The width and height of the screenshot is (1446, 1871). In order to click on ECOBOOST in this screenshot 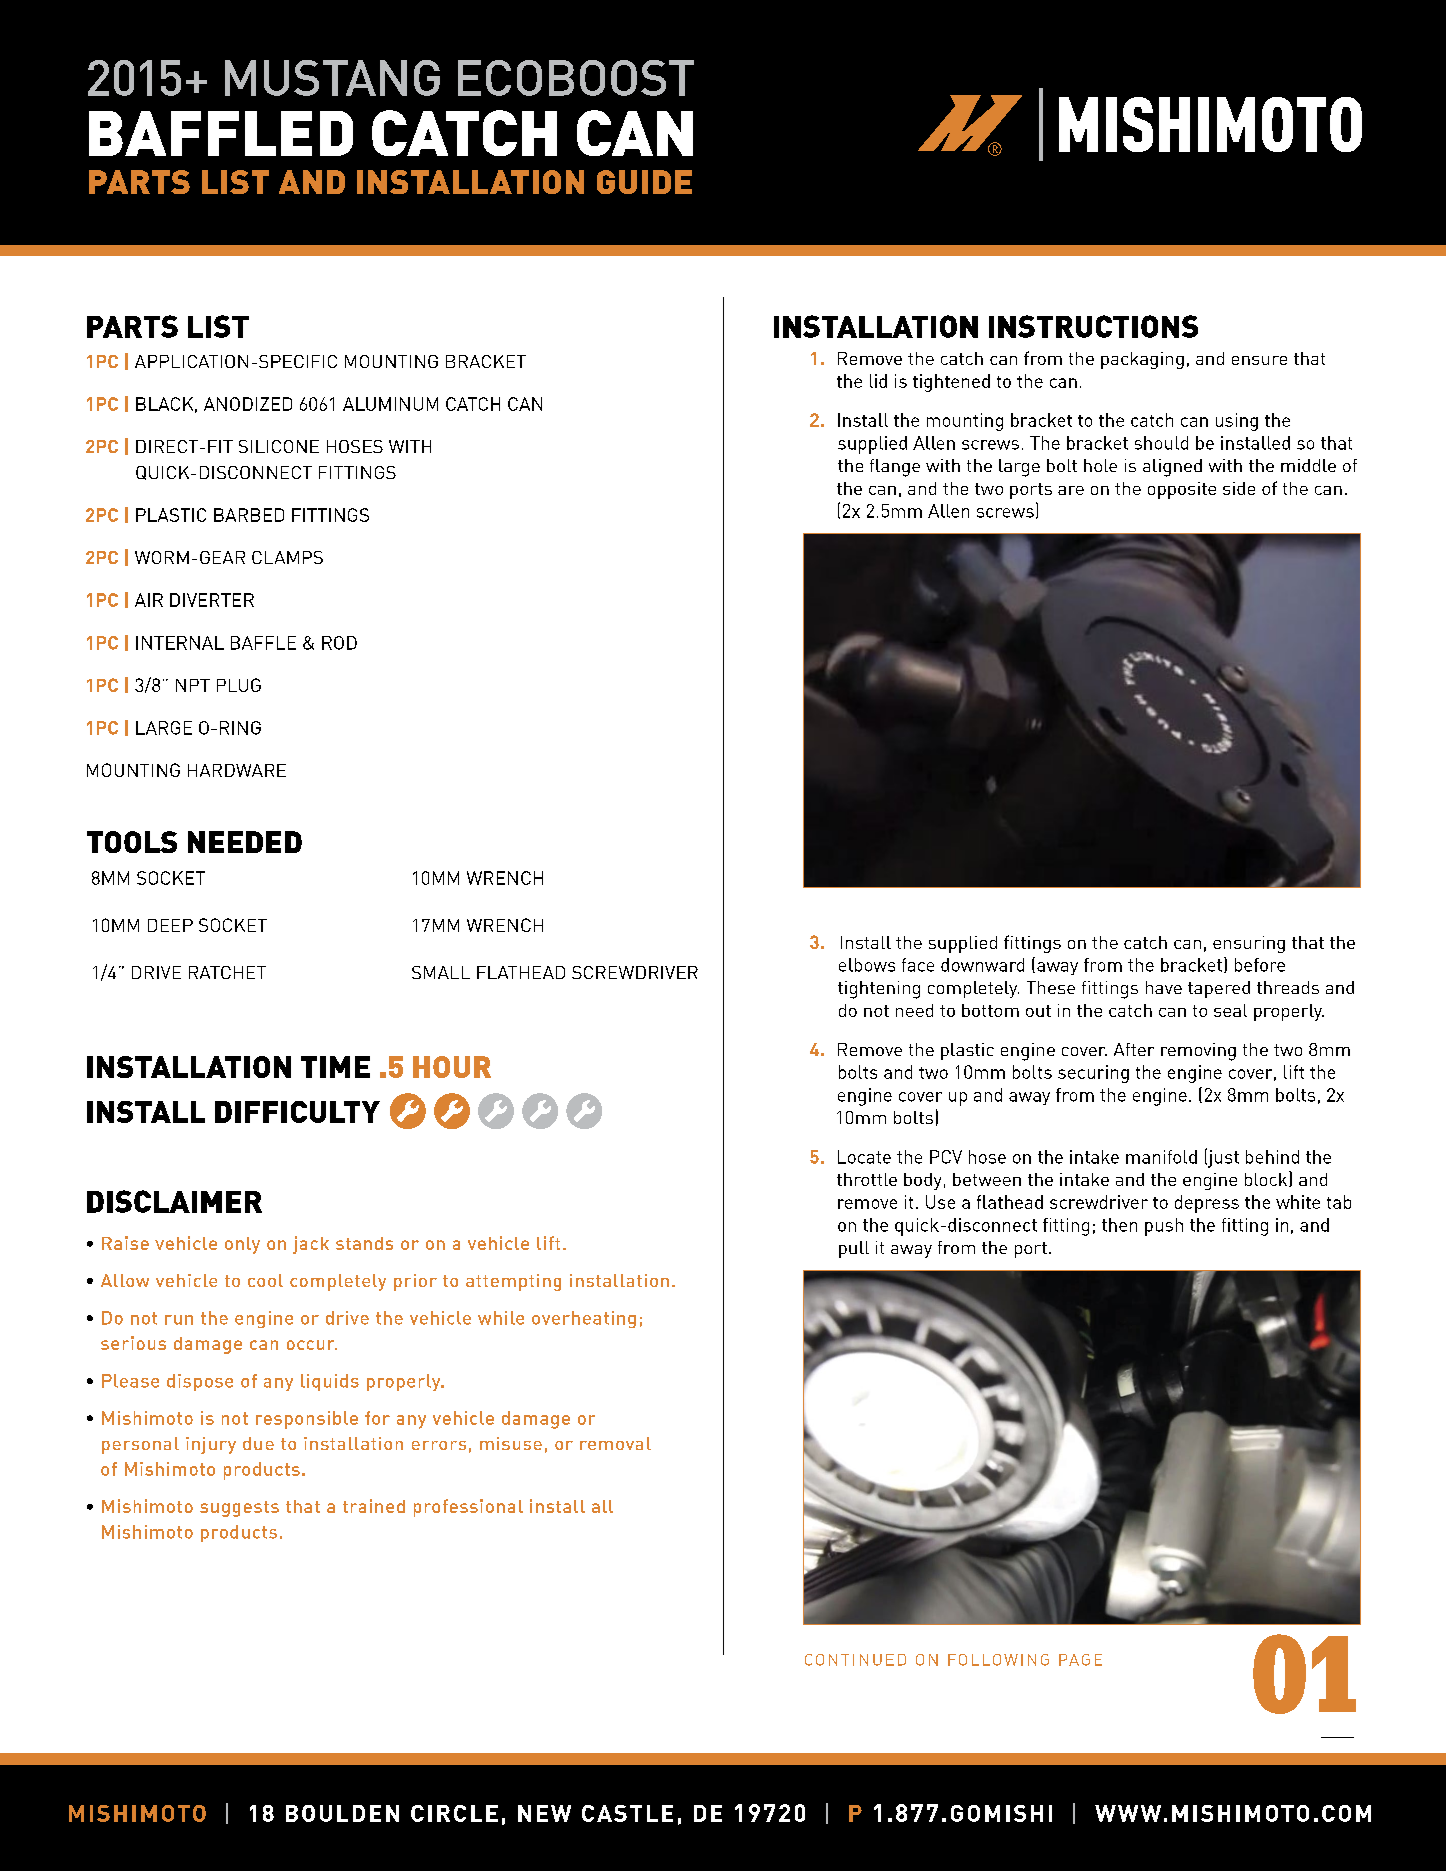, I will do `click(576, 78)`.
